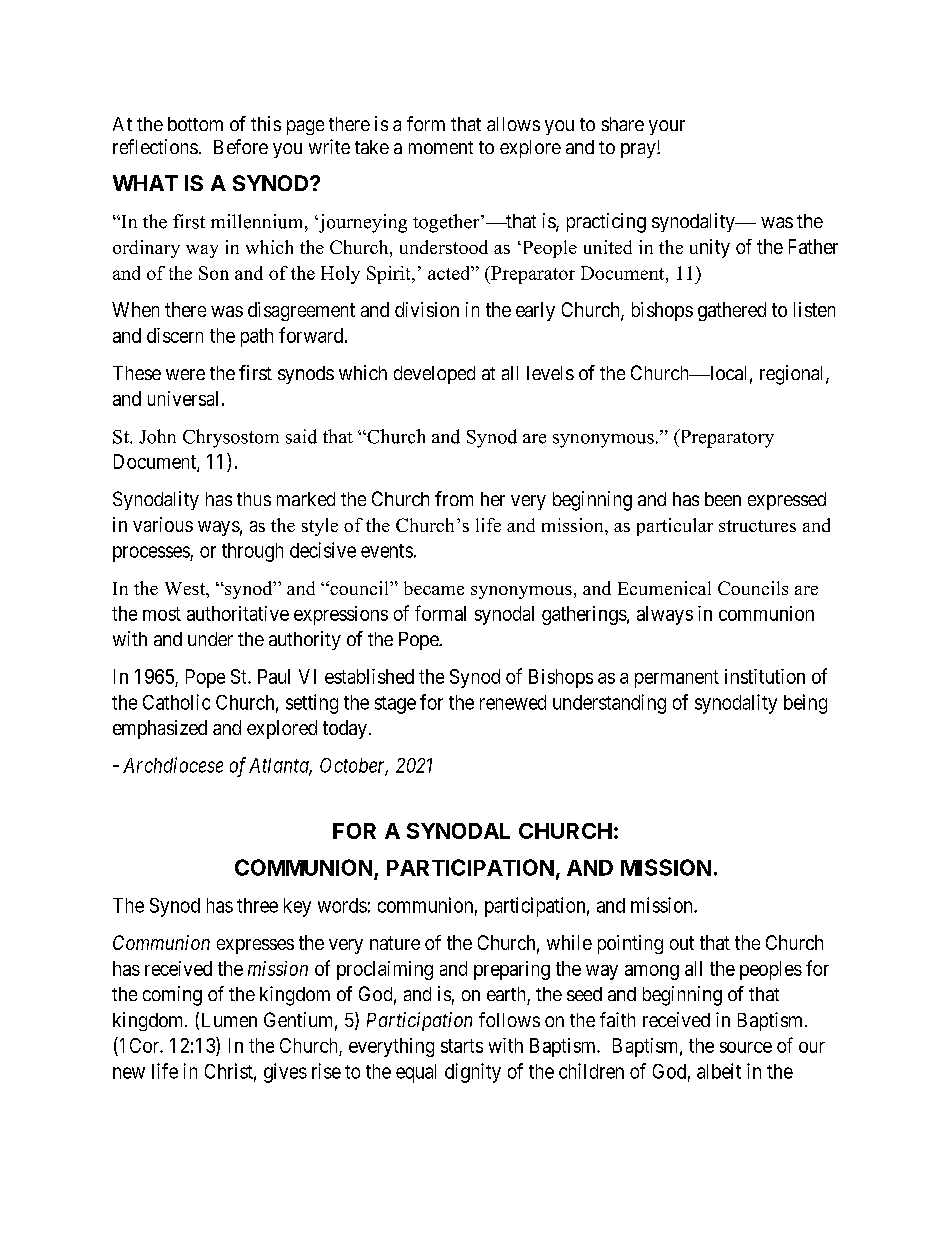 The height and width of the document is (1233, 952). What do you see at coordinates (241, 146) in the document?
I see `Before` at bounding box center [241, 146].
